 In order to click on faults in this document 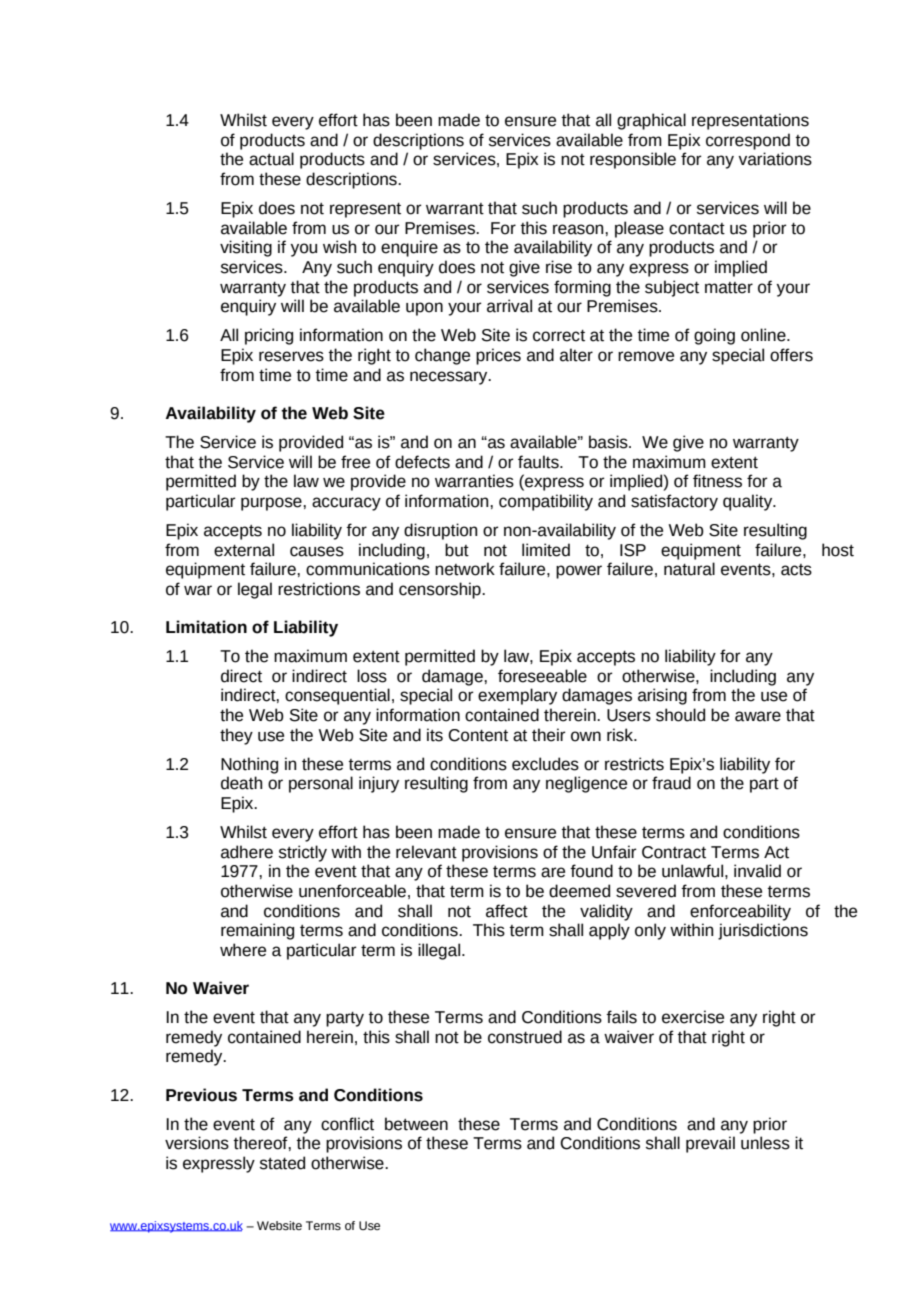, I will do `click(539, 462)`.
